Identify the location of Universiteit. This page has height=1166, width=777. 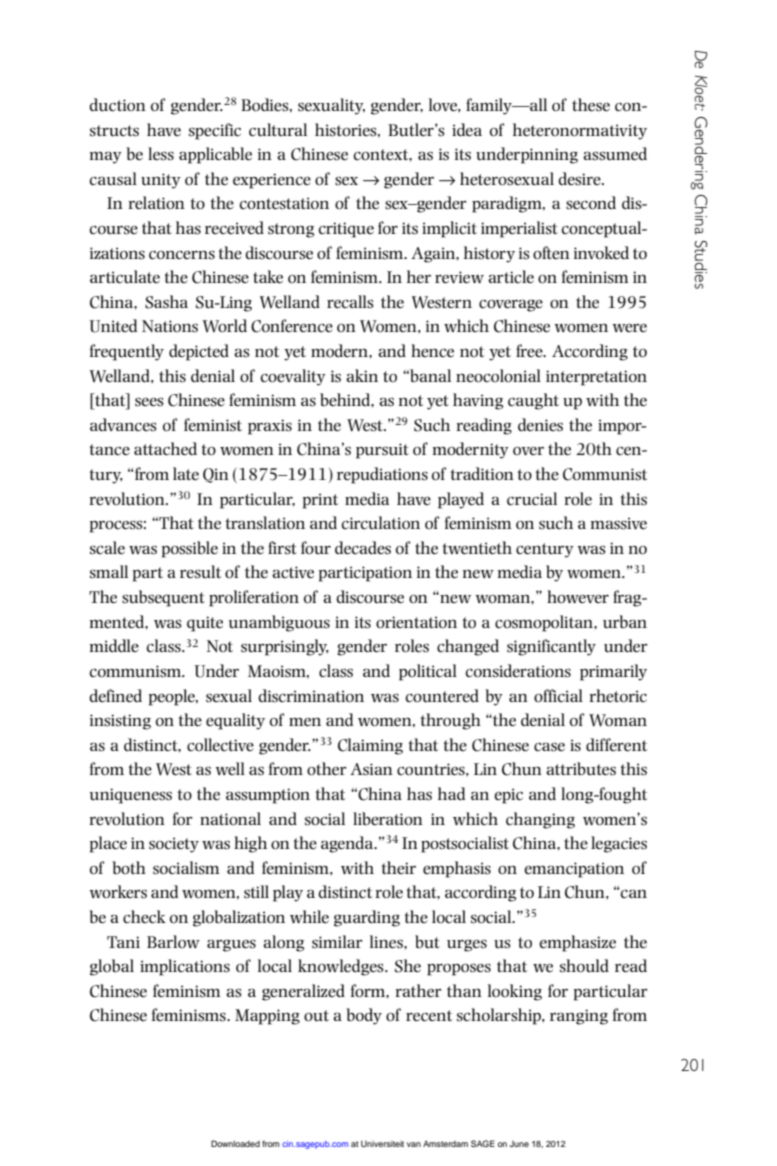
(382, 1143).
